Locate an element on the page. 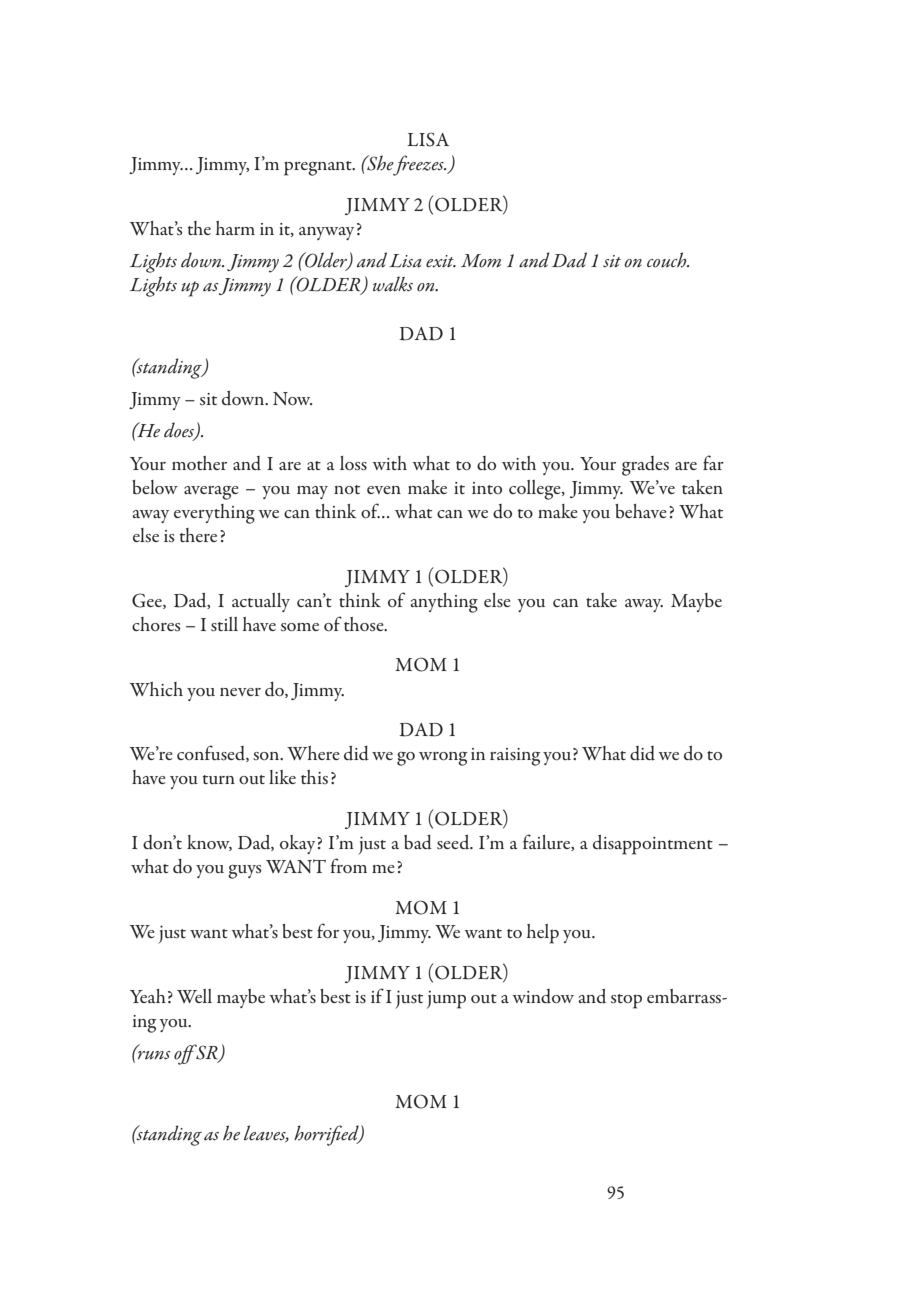 The width and height of the image is (921, 1316). off is located at coordinates (186, 1054).
